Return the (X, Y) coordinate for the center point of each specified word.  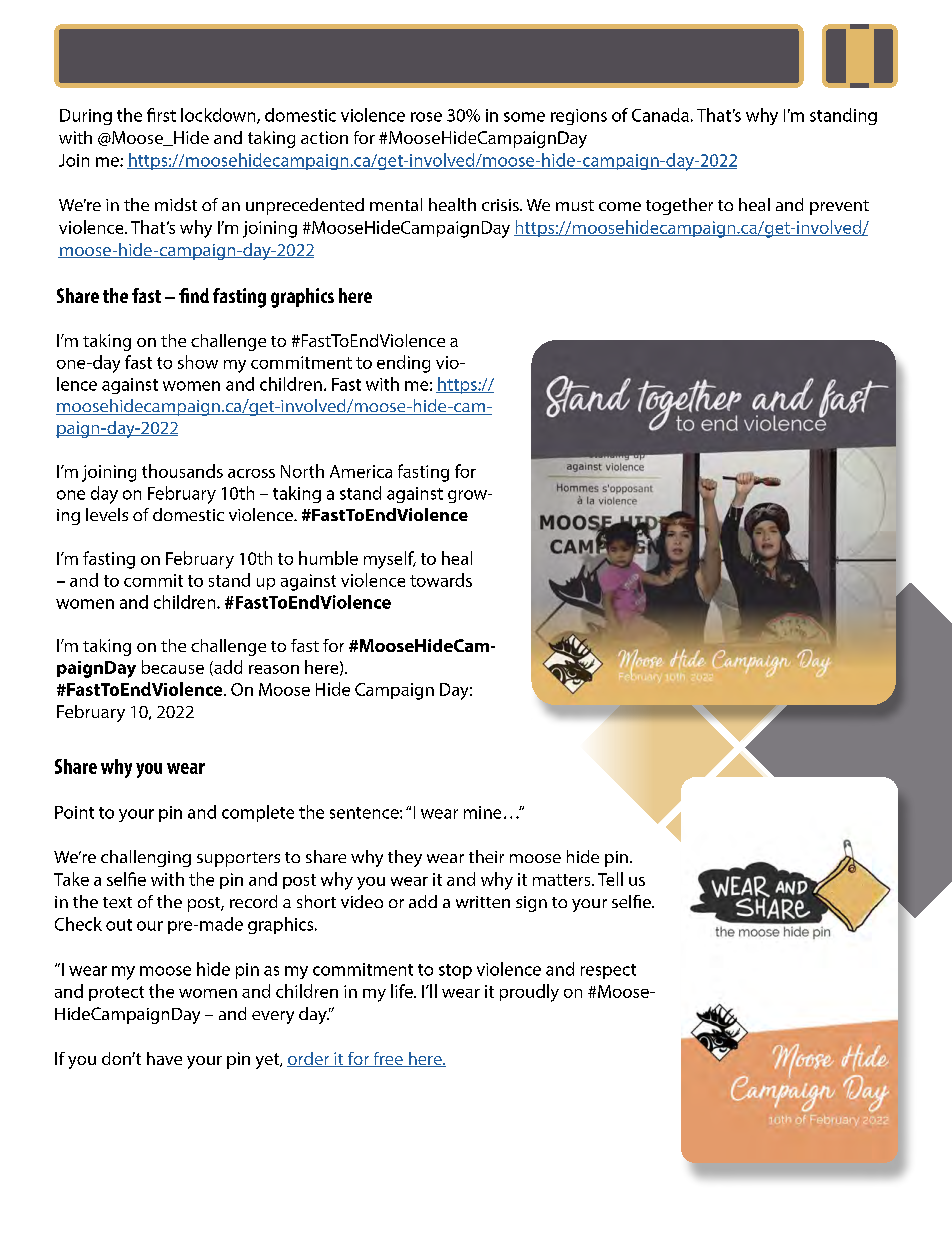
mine (482, 812)
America (361, 471)
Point (74, 812)
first (161, 115)
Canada (660, 115)
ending (403, 364)
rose (426, 117)
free (388, 1059)
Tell (610, 879)
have (164, 1058)
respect (608, 971)
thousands (182, 471)
